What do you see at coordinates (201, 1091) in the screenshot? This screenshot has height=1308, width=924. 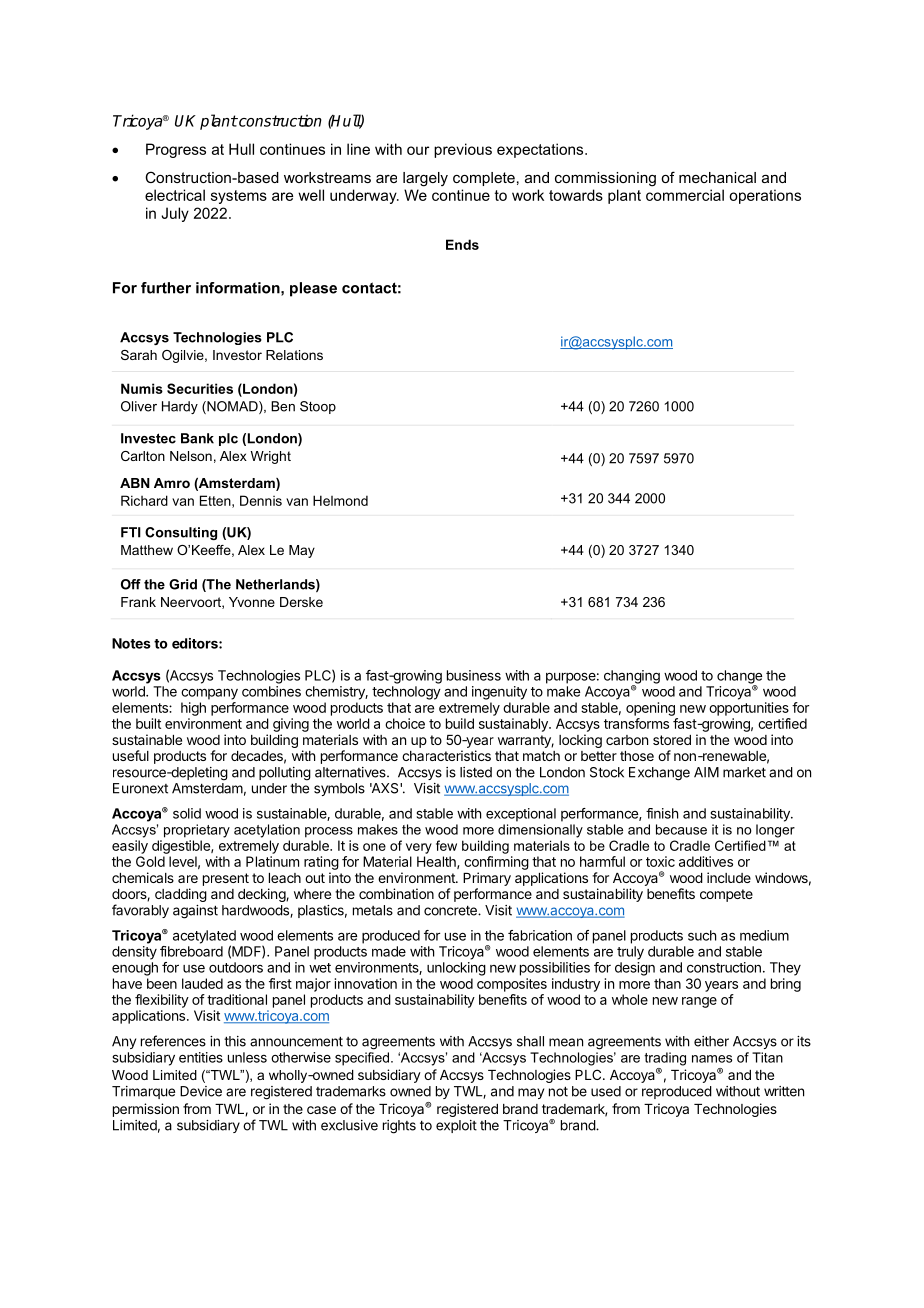 I see `Device` at bounding box center [201, 1091].
